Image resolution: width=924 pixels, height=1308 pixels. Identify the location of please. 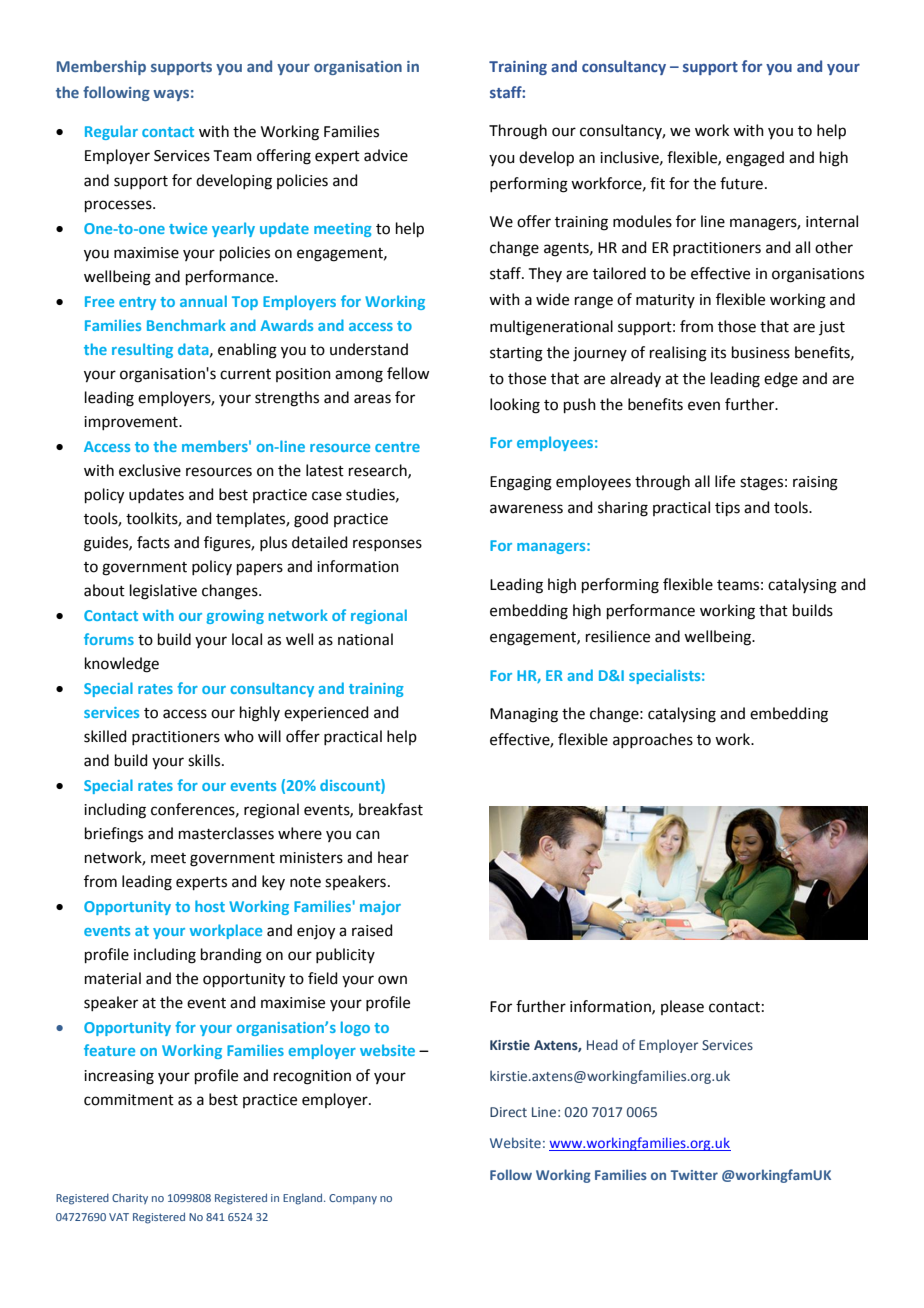
(682, 1007).
